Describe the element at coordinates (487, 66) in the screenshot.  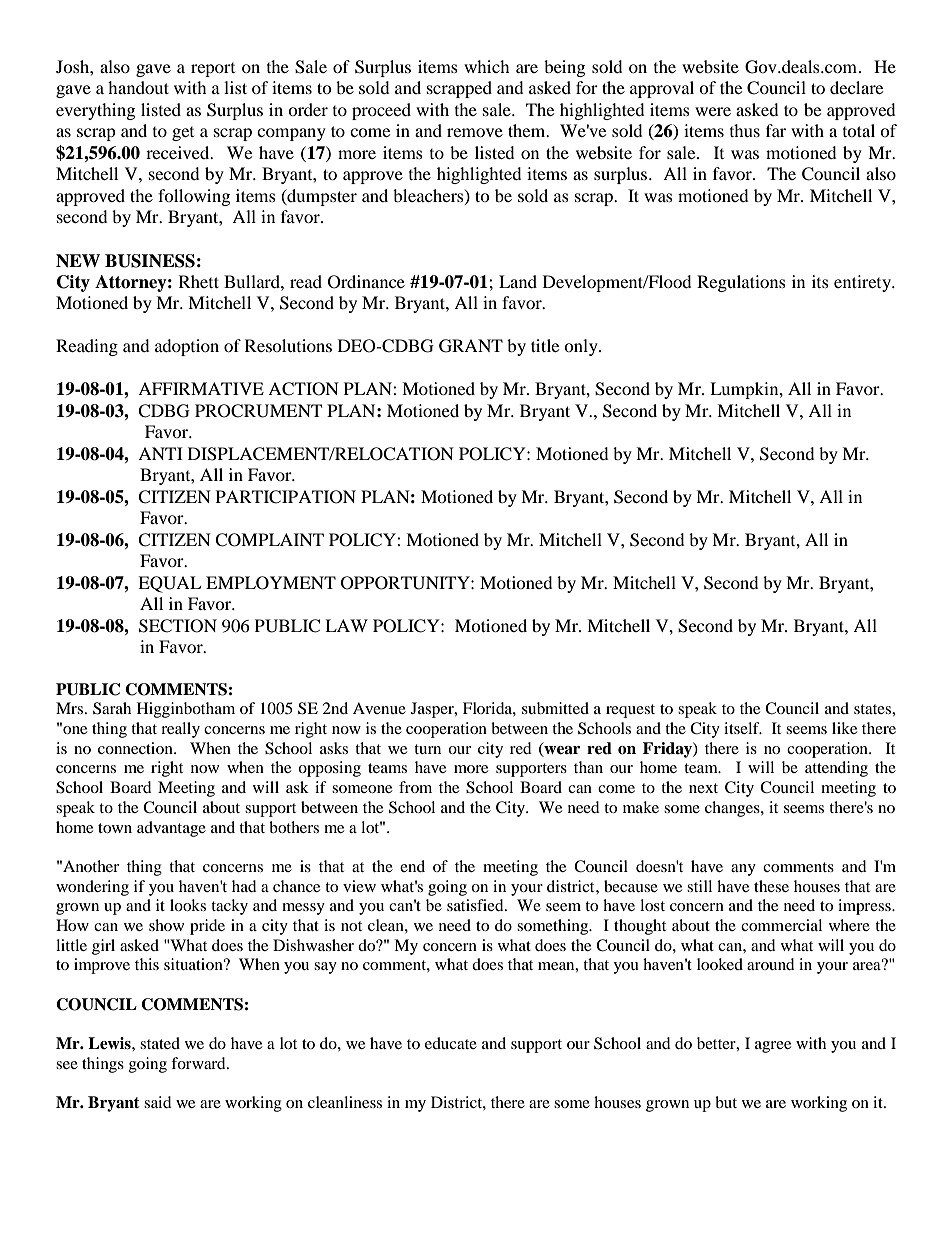
I see `which` at that location.
